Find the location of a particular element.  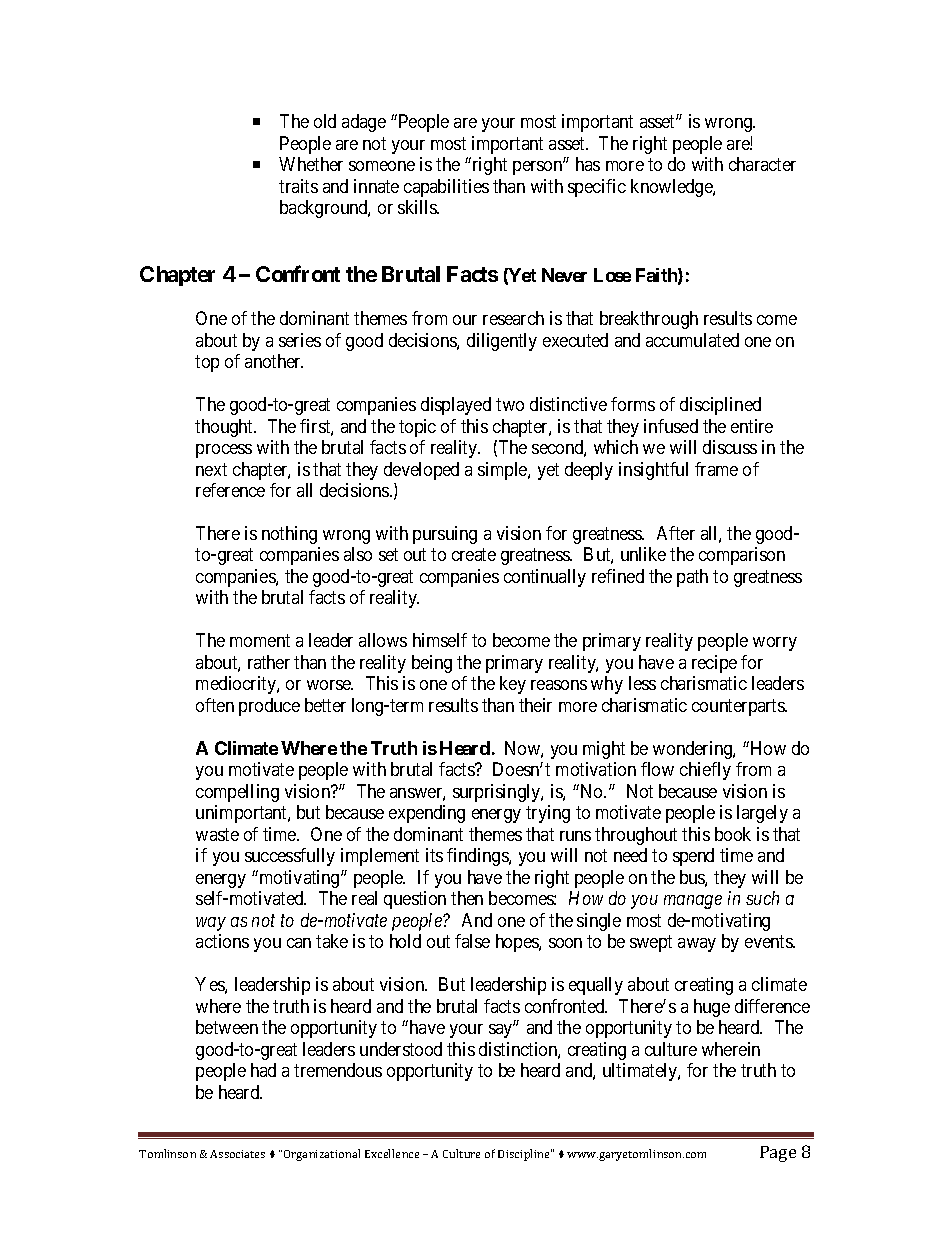

knowledge is located at coordinates (672, 188).
